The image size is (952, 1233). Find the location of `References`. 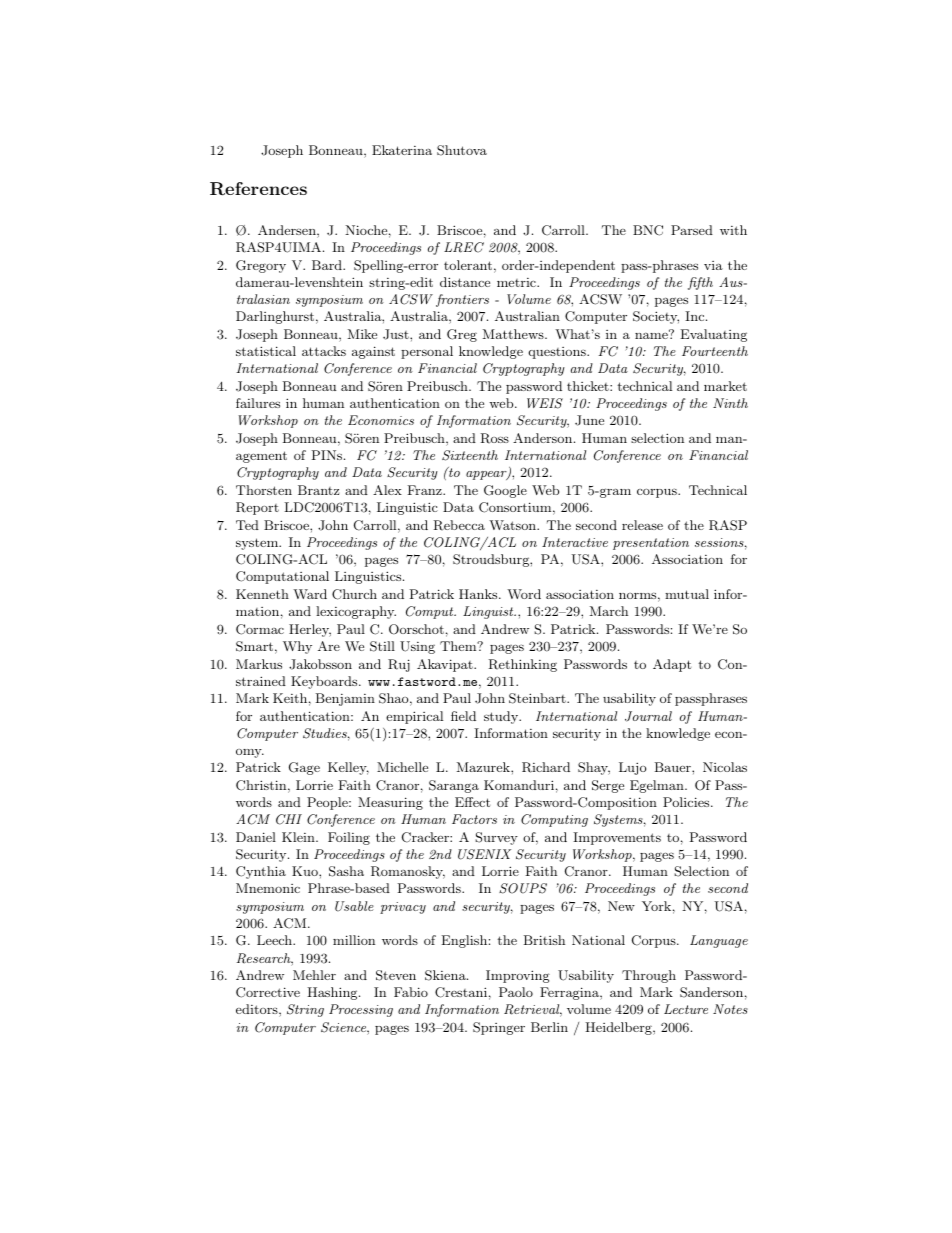

References is located at coordinates (258, 189).
